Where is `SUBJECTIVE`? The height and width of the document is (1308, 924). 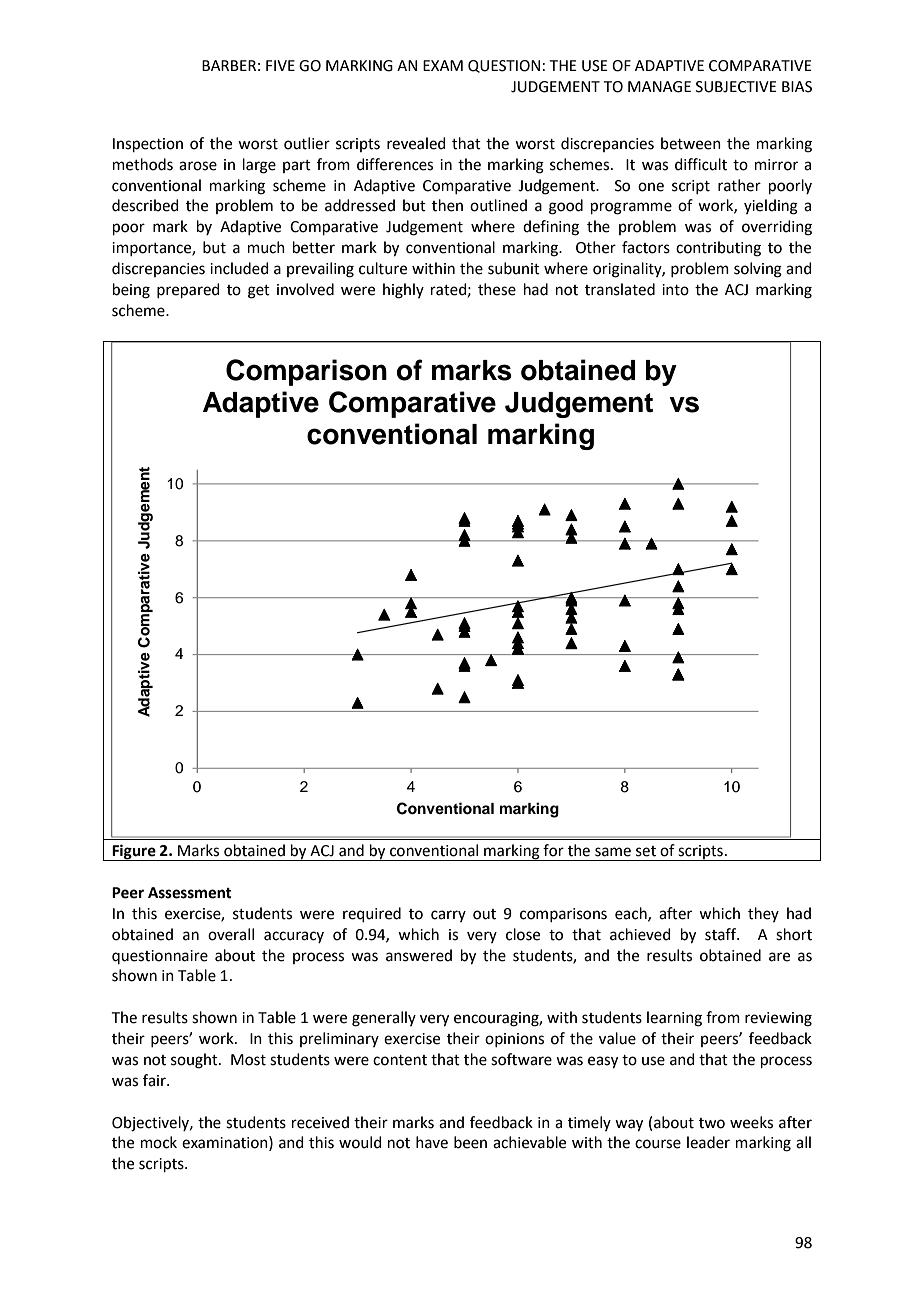 SUBJECTIVE is located at coordinates (736, 87).
